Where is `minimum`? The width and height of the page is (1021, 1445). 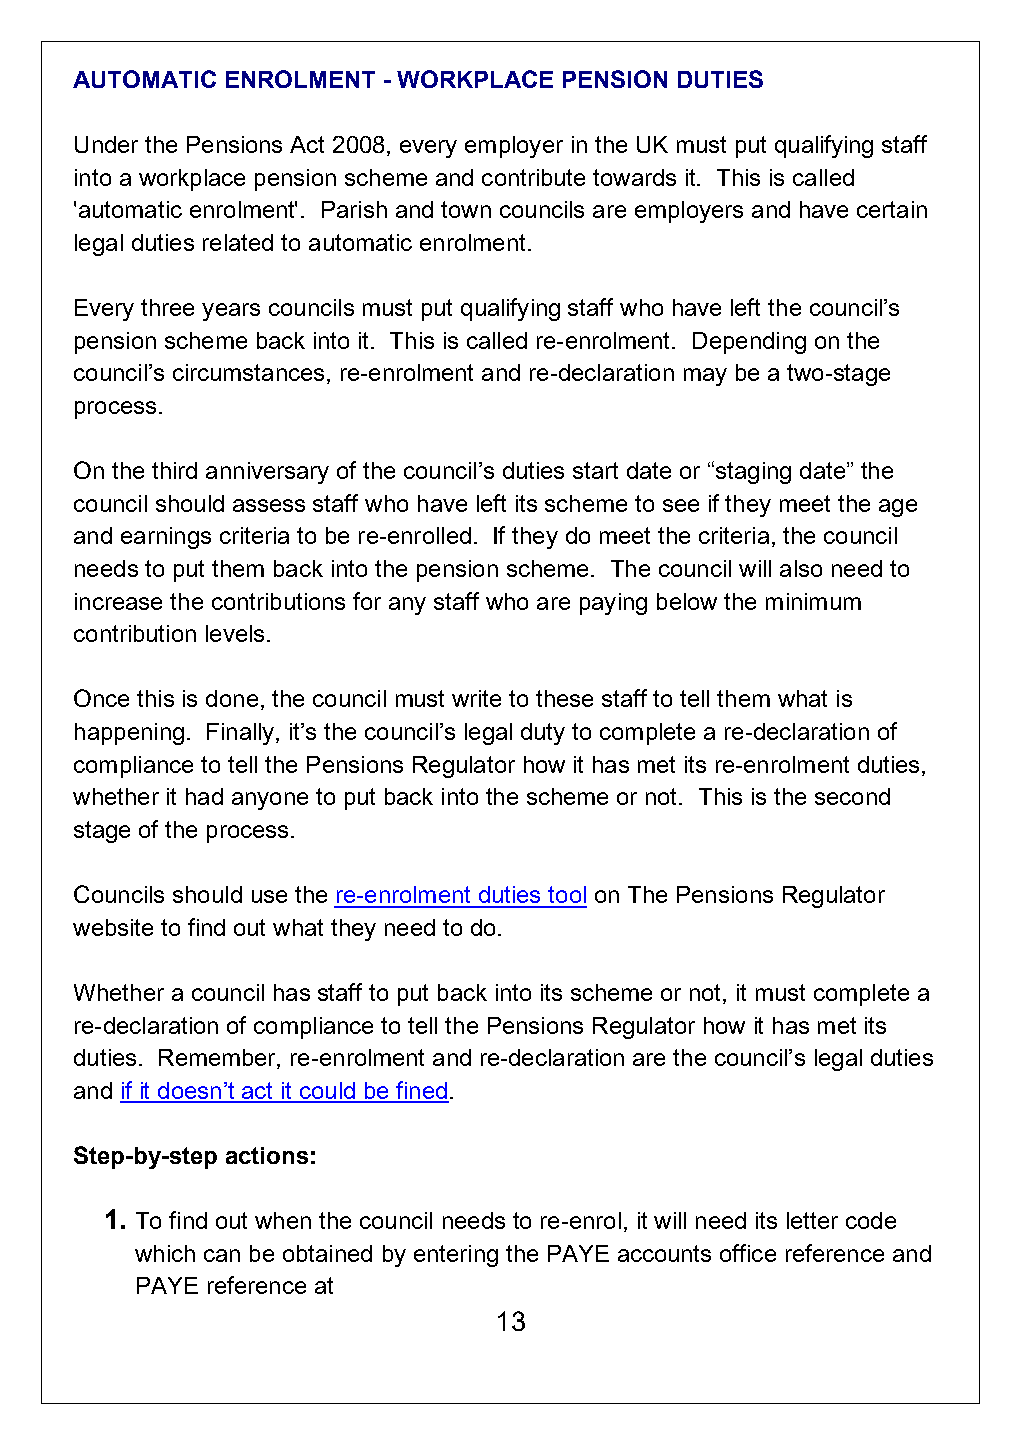
minimum is located at coordinates (813, 601).
